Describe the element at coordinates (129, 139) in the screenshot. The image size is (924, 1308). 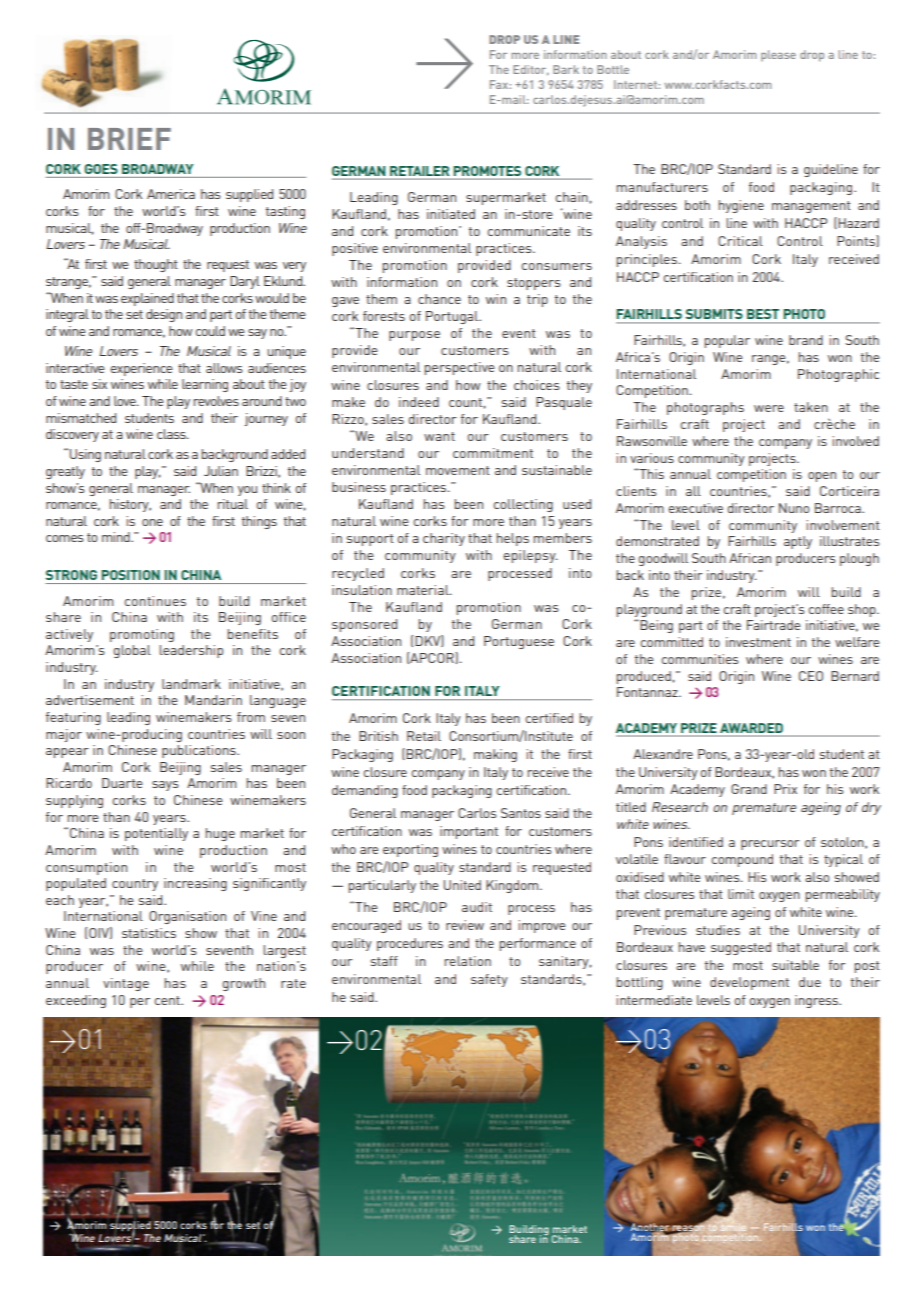
I see `BRIEF` at that location.
